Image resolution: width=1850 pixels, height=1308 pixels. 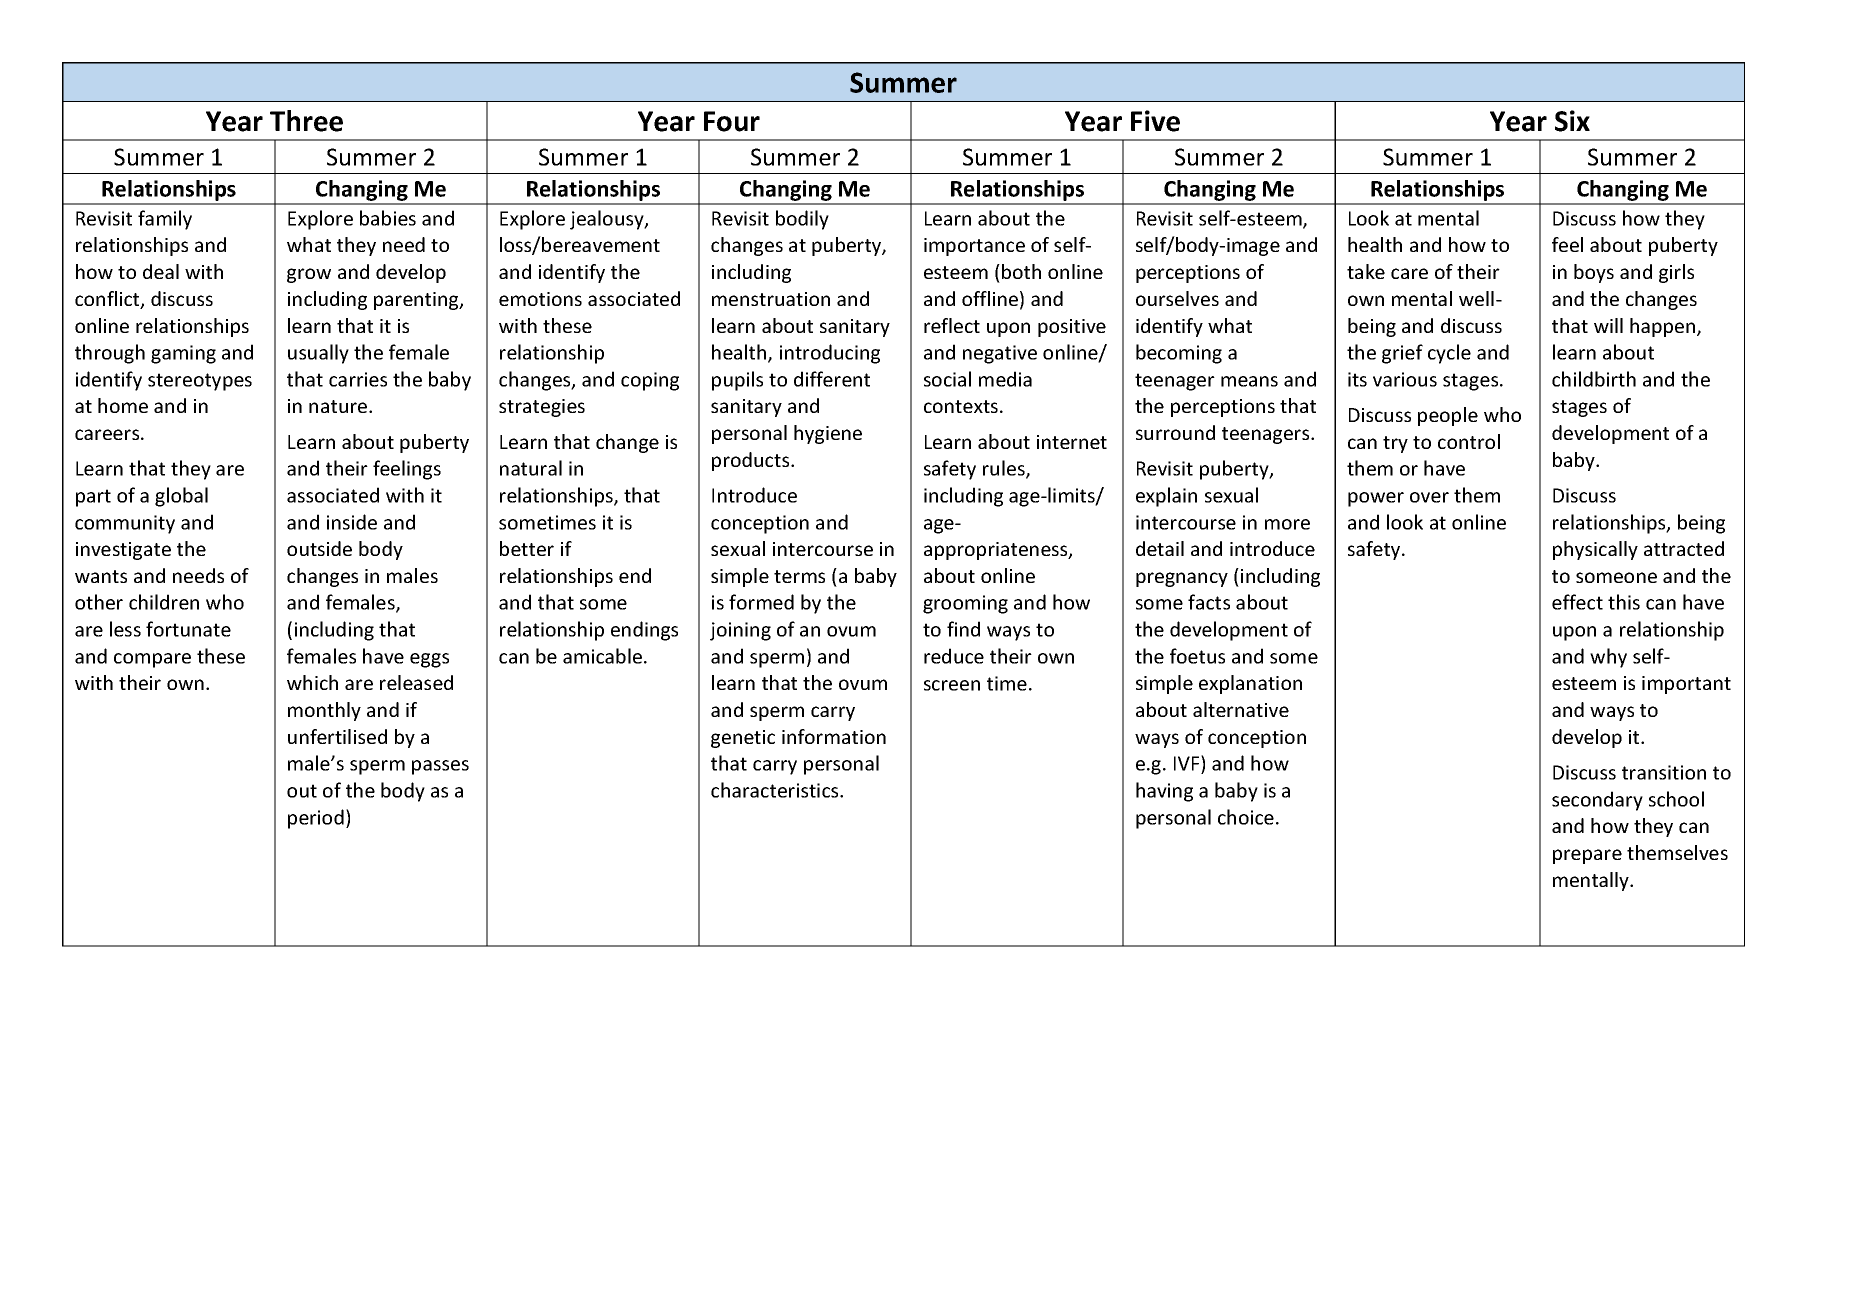 I want to click on Four, so click(x=732, y=121).
